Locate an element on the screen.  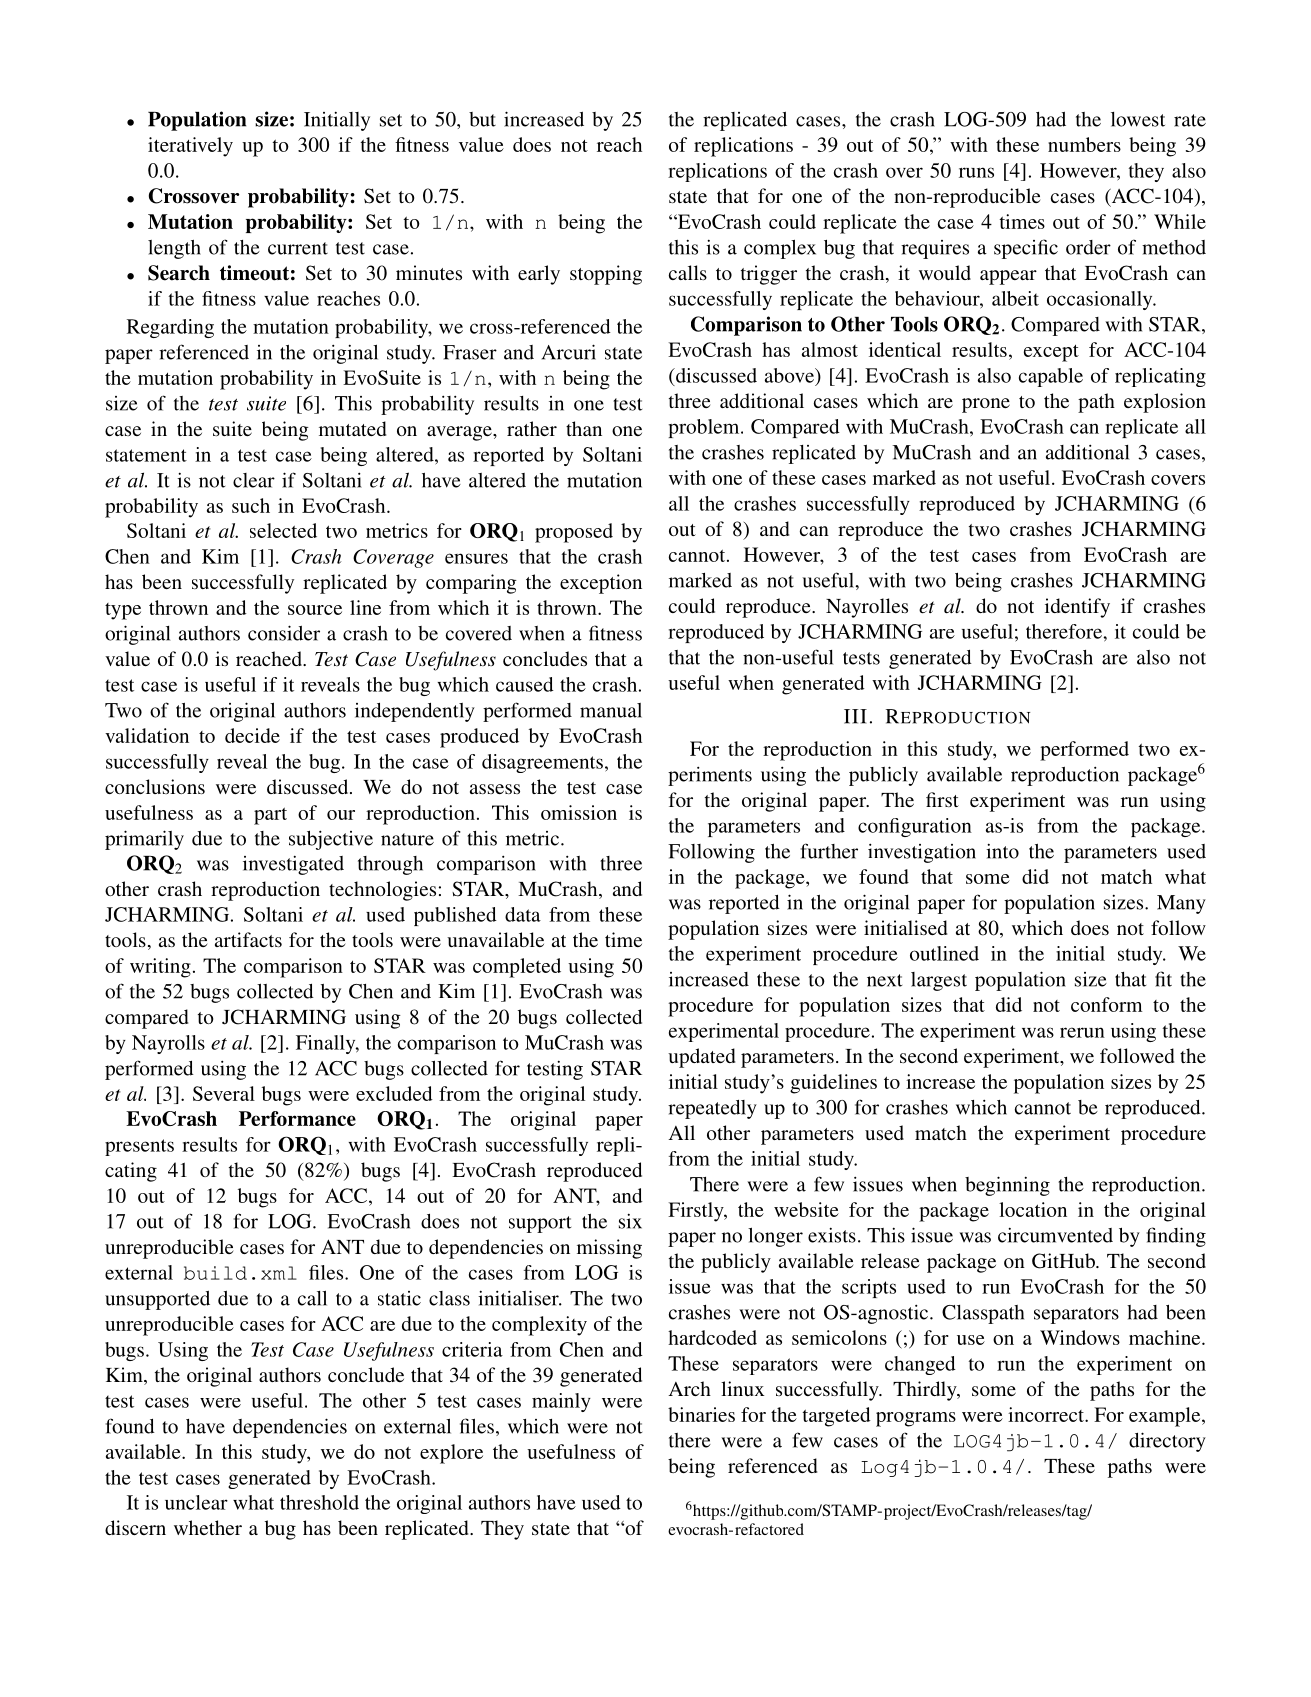
into is located at coordinates (1002, 851).
